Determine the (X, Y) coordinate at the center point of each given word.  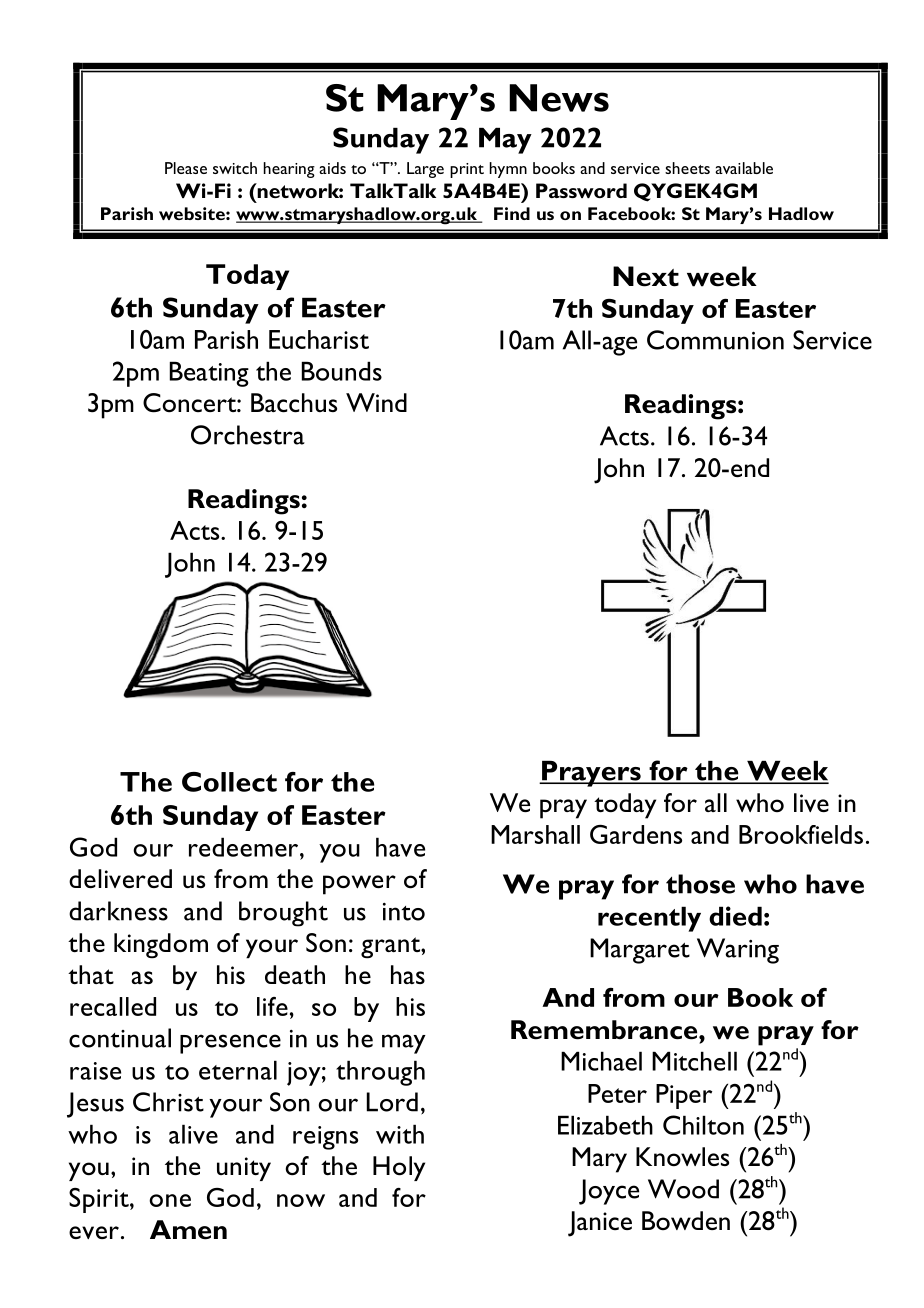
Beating (209, 374)
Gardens (636, 834)
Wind (376, 402)
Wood (683, 1189)
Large (425, 170)
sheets (687, 168)
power (359, 885)
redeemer (245, 847)
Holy (399, 1168)
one (170, 1200)
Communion (715, 340)
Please (186, 168)
